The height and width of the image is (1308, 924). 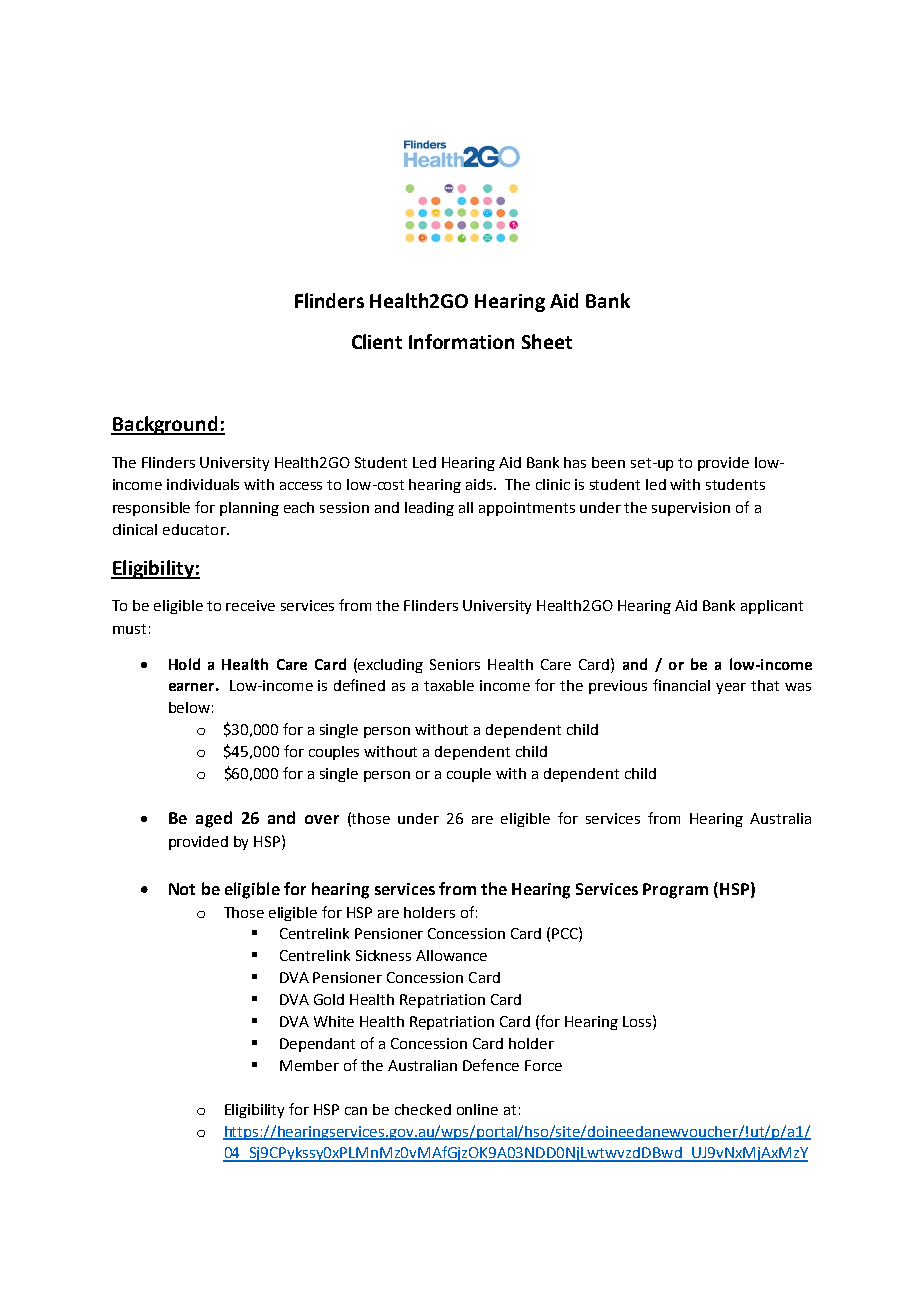 What do you see at coordinates (449, 685) in the image?
I see `taxable` at bounding box center [449, 685].
